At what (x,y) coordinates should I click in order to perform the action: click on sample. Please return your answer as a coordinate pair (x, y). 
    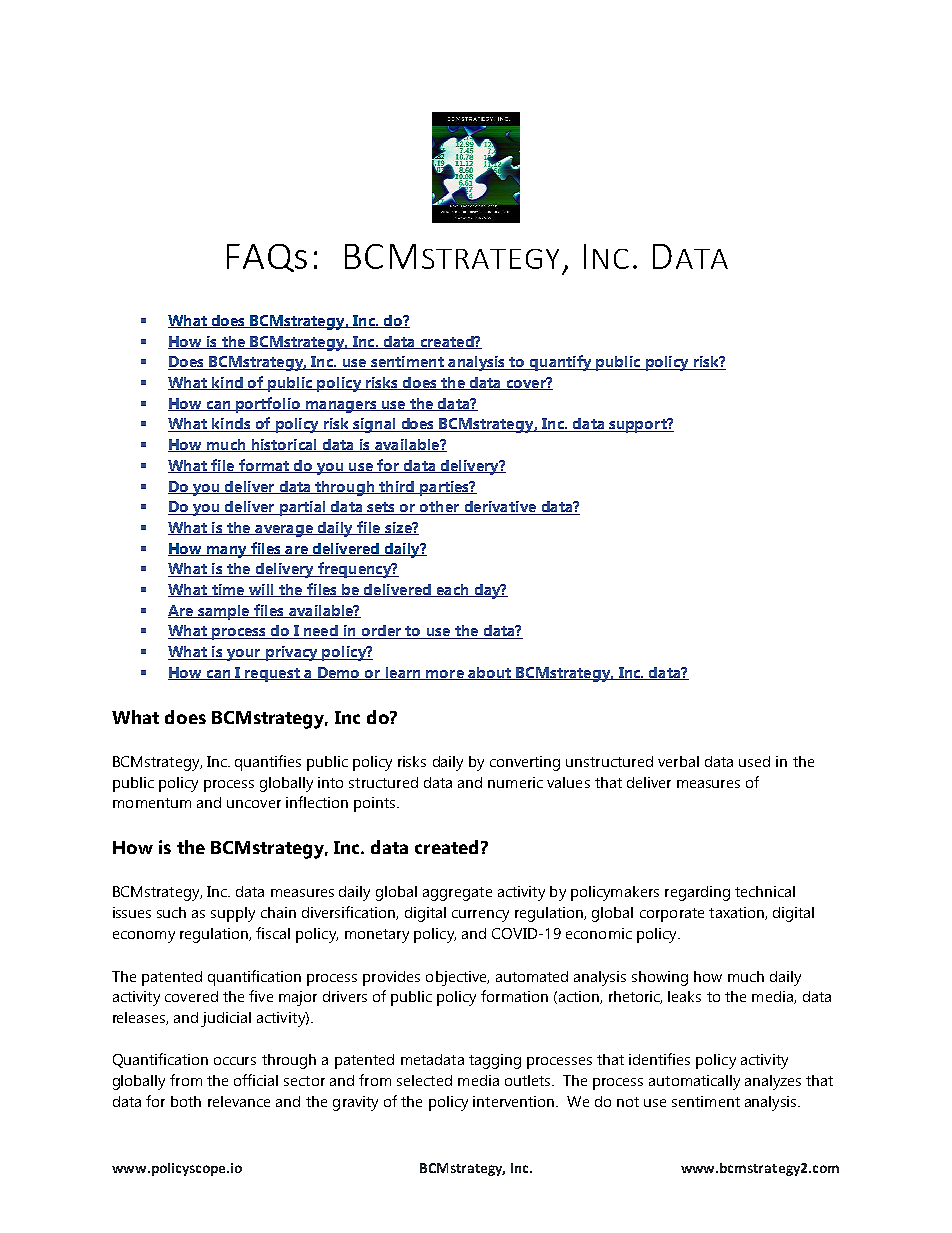
    Looking at the image, I should click on (224, 612).
